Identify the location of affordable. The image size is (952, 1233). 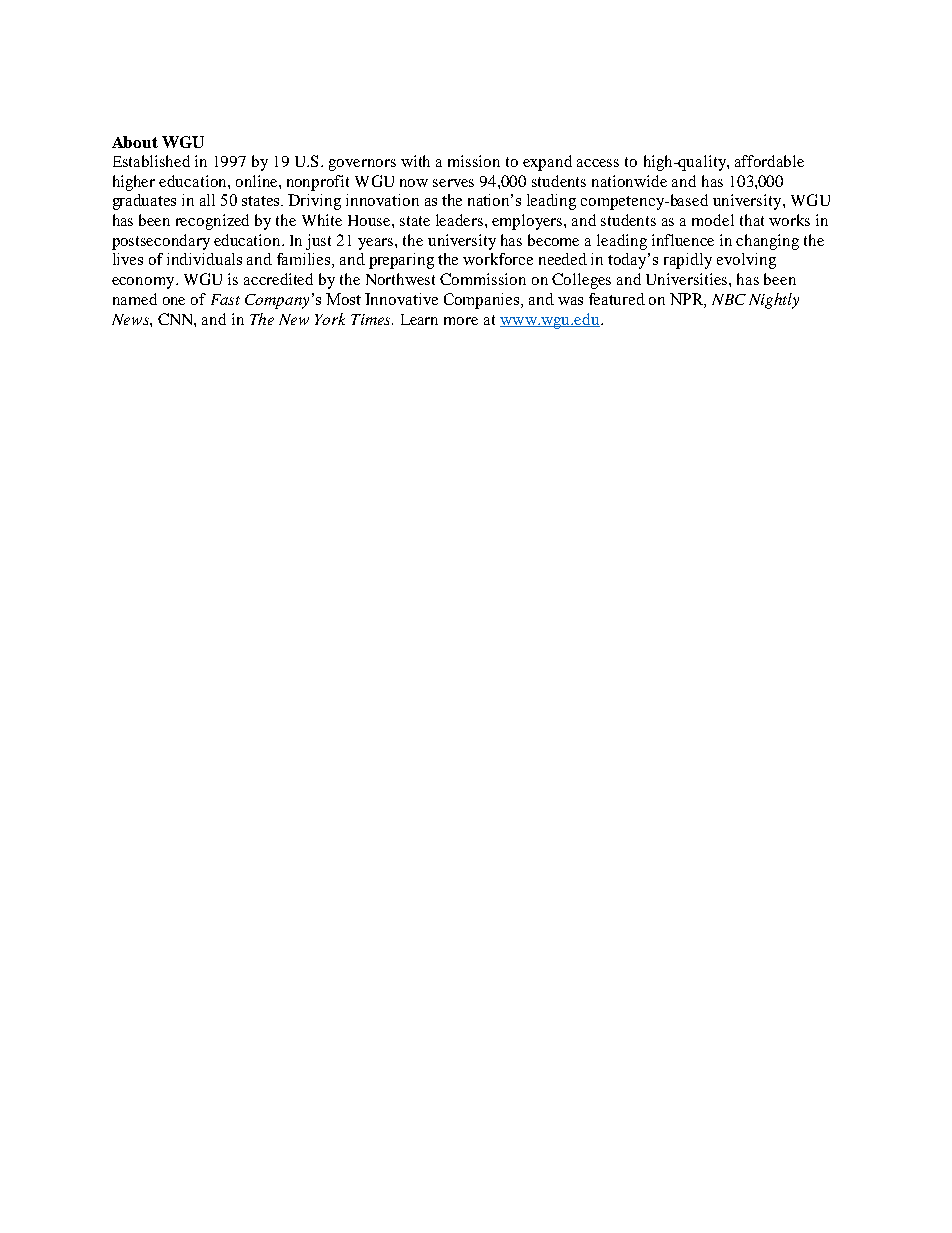
(769, 161).
